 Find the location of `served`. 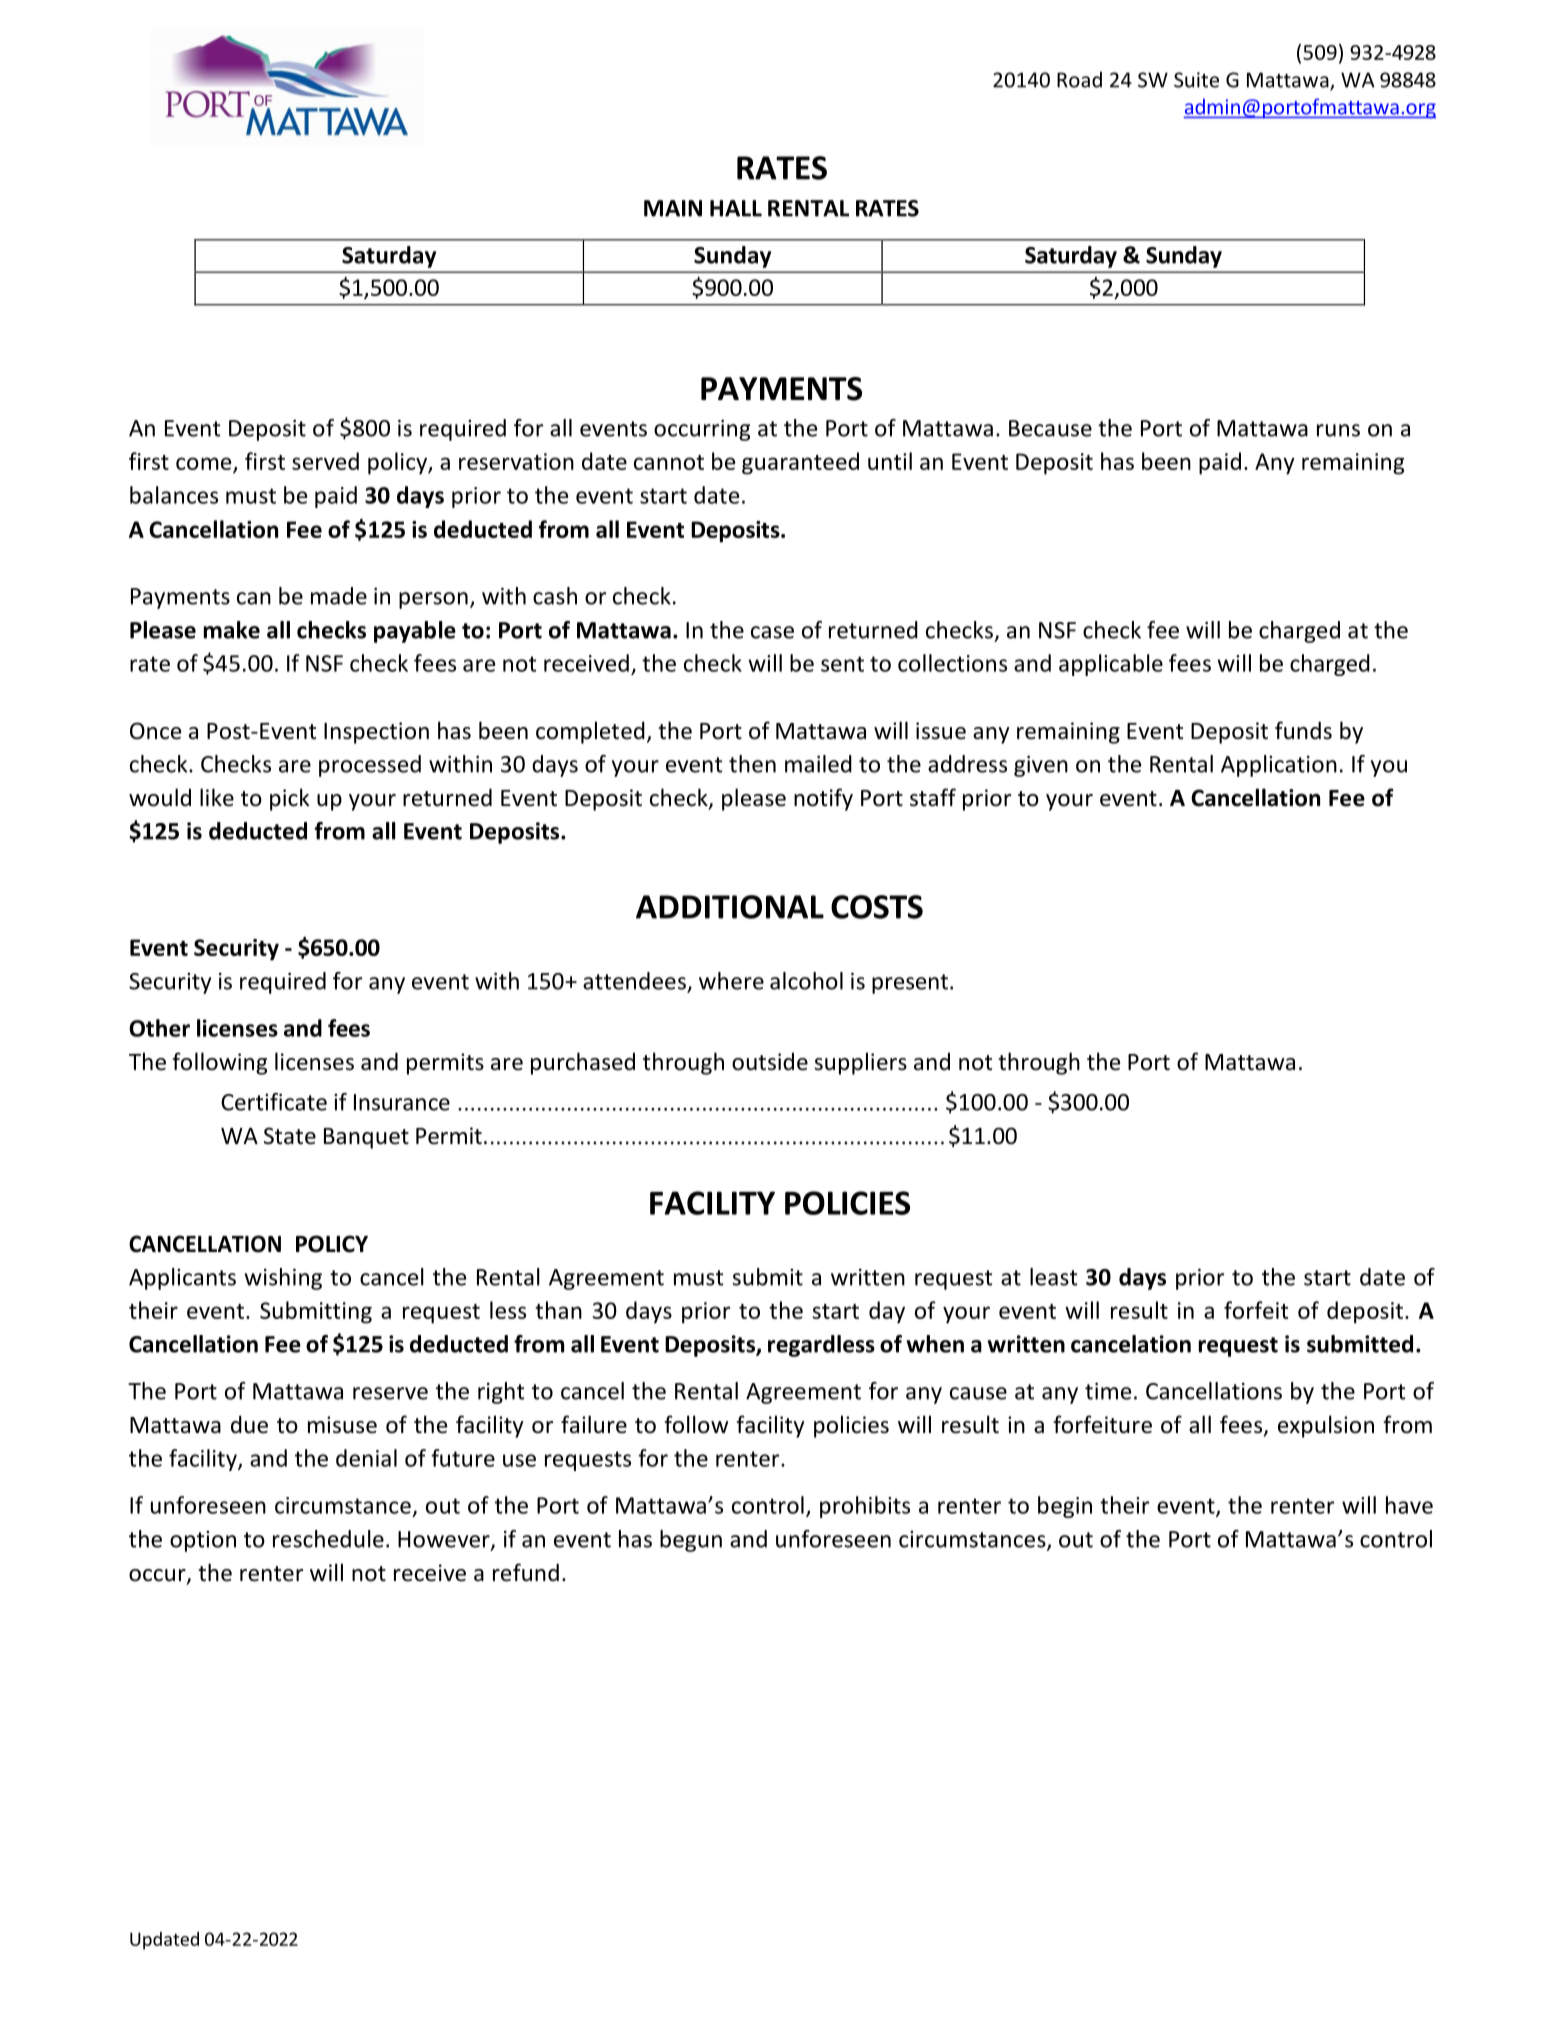

served is located at coordinates (325, 461).
